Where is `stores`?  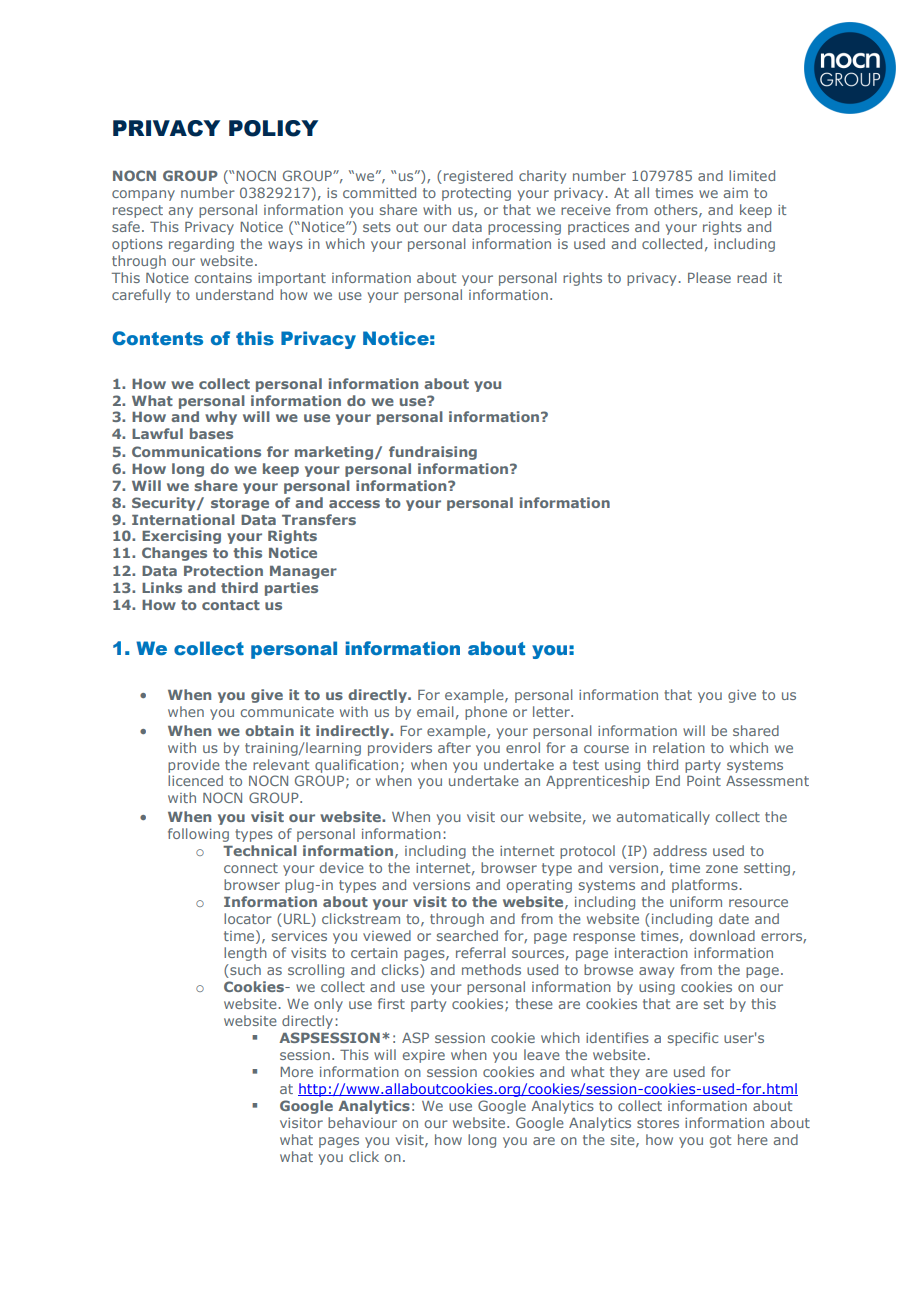
stores is located at coordinates (658, 1123).
